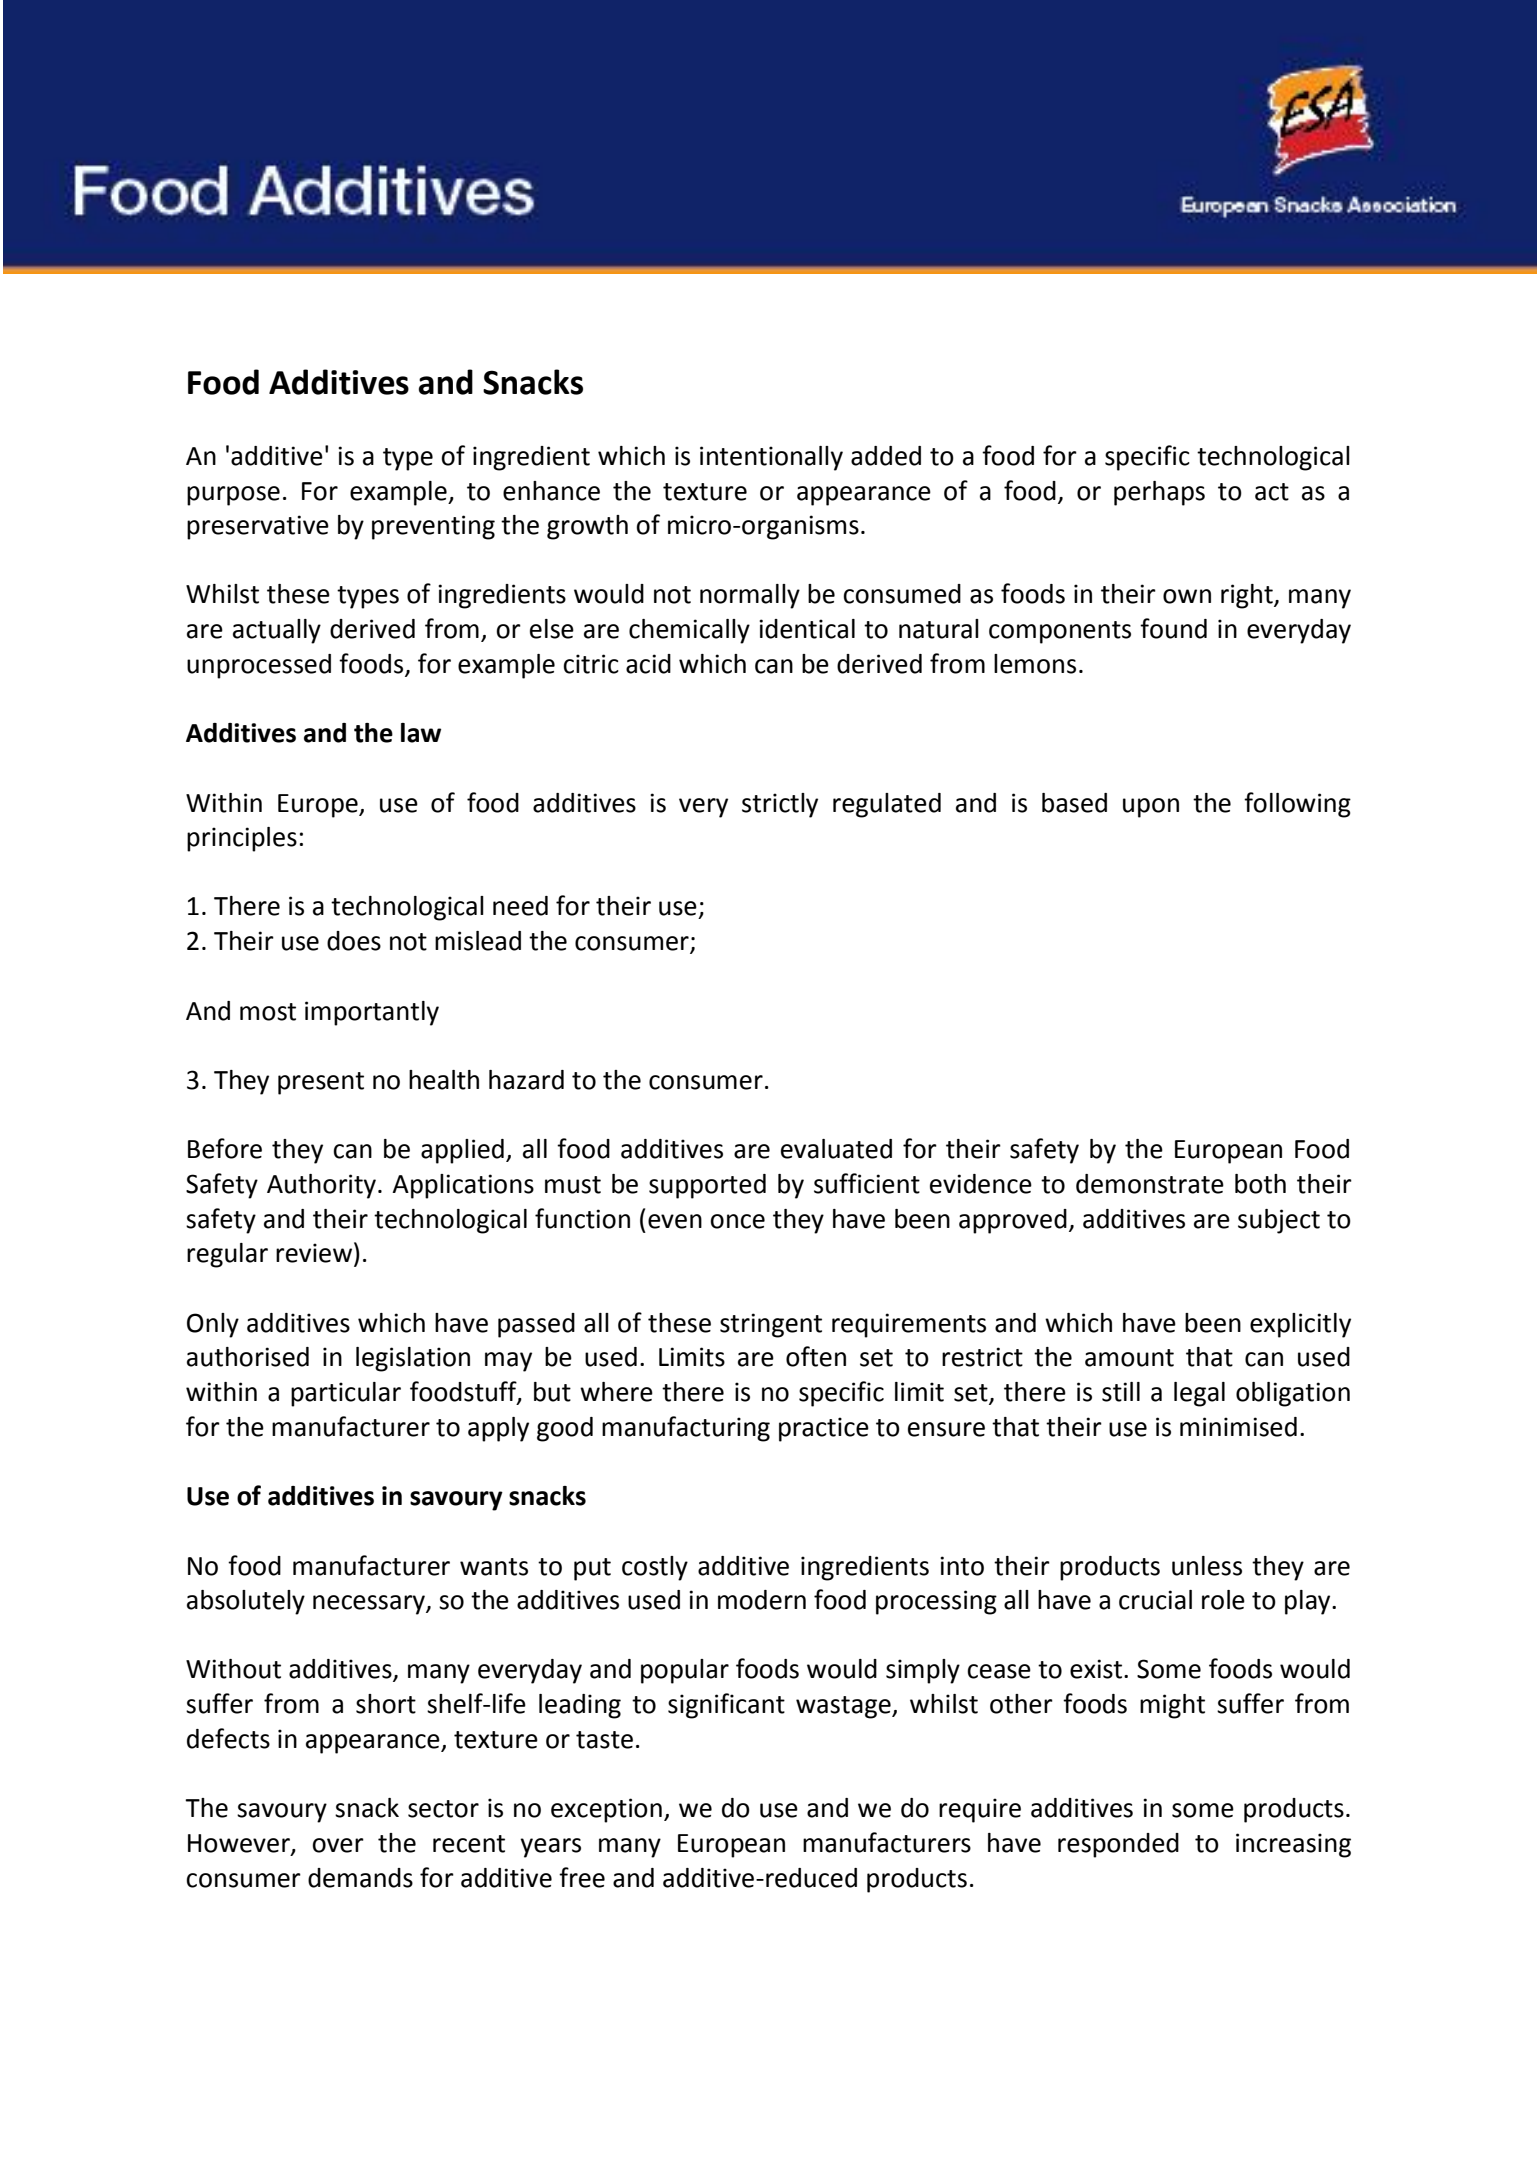 This document has height=2174, width=1537. What do you see at coordinates (321, 1186) in the document?
I see `Authority` at bounding box center [321, 1186].
